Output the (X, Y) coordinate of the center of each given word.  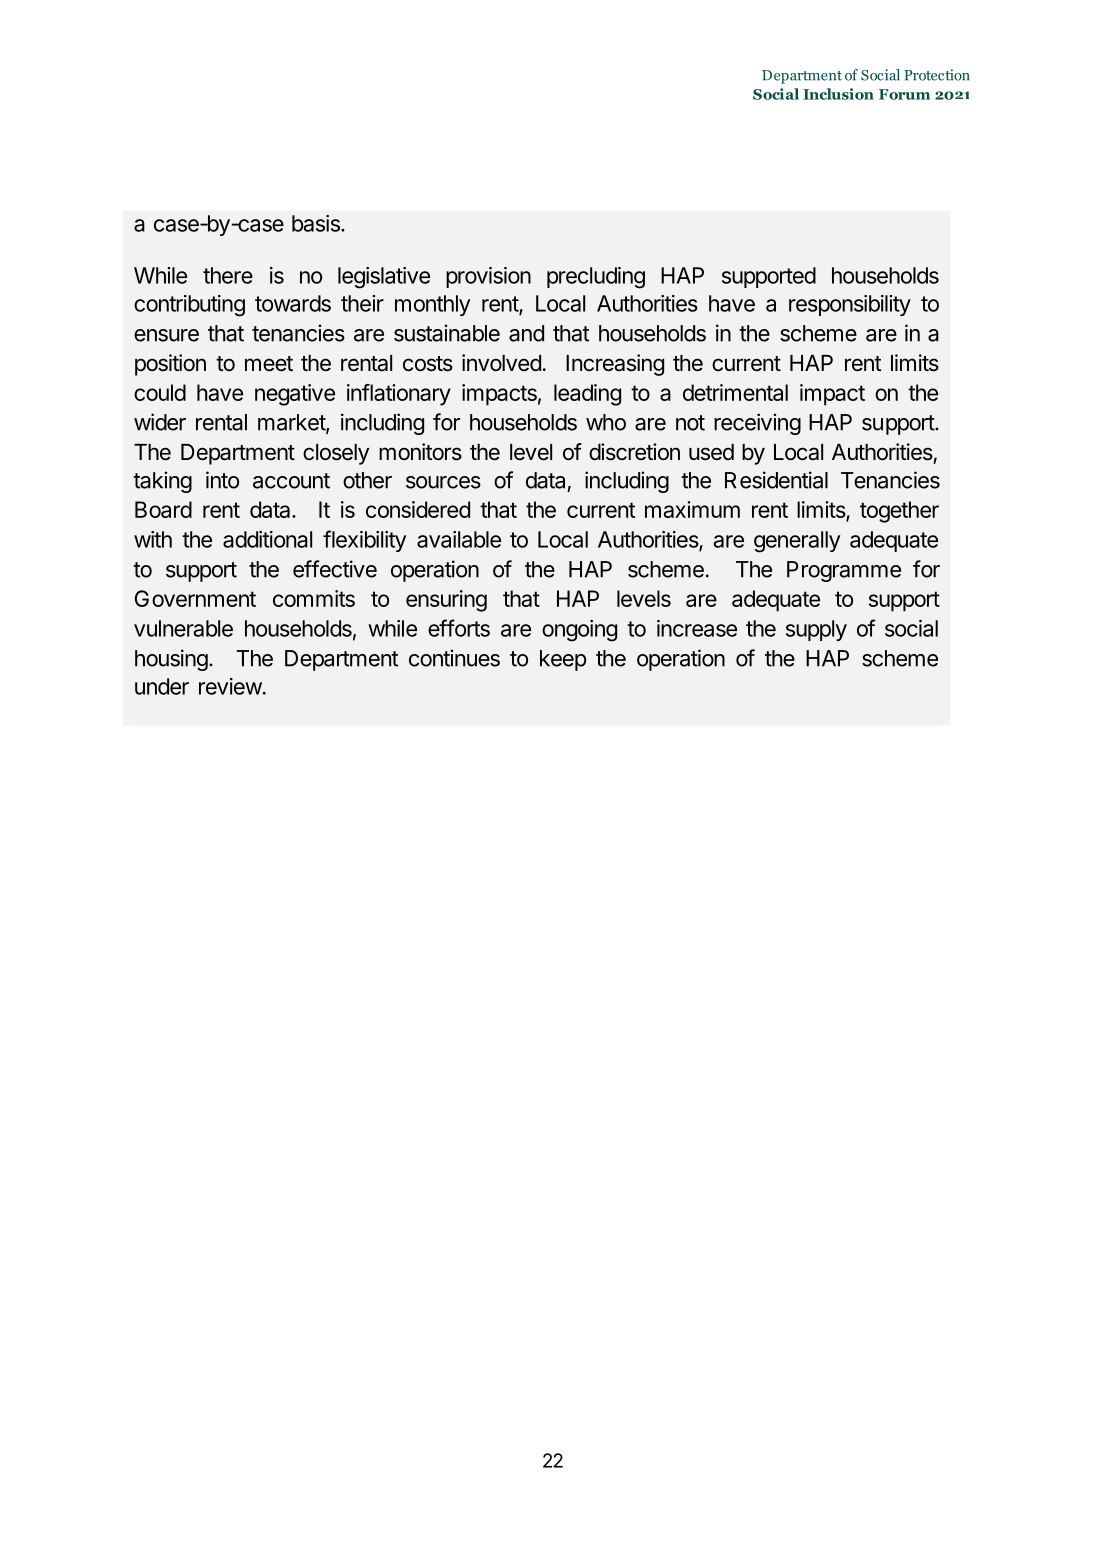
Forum (904, 94)
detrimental (735, 392)
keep (563, 660)
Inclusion (838, 94)
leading (587, 395)
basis (317, 223)
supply (816, 630)
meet (269, 364)
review (230, 686)
